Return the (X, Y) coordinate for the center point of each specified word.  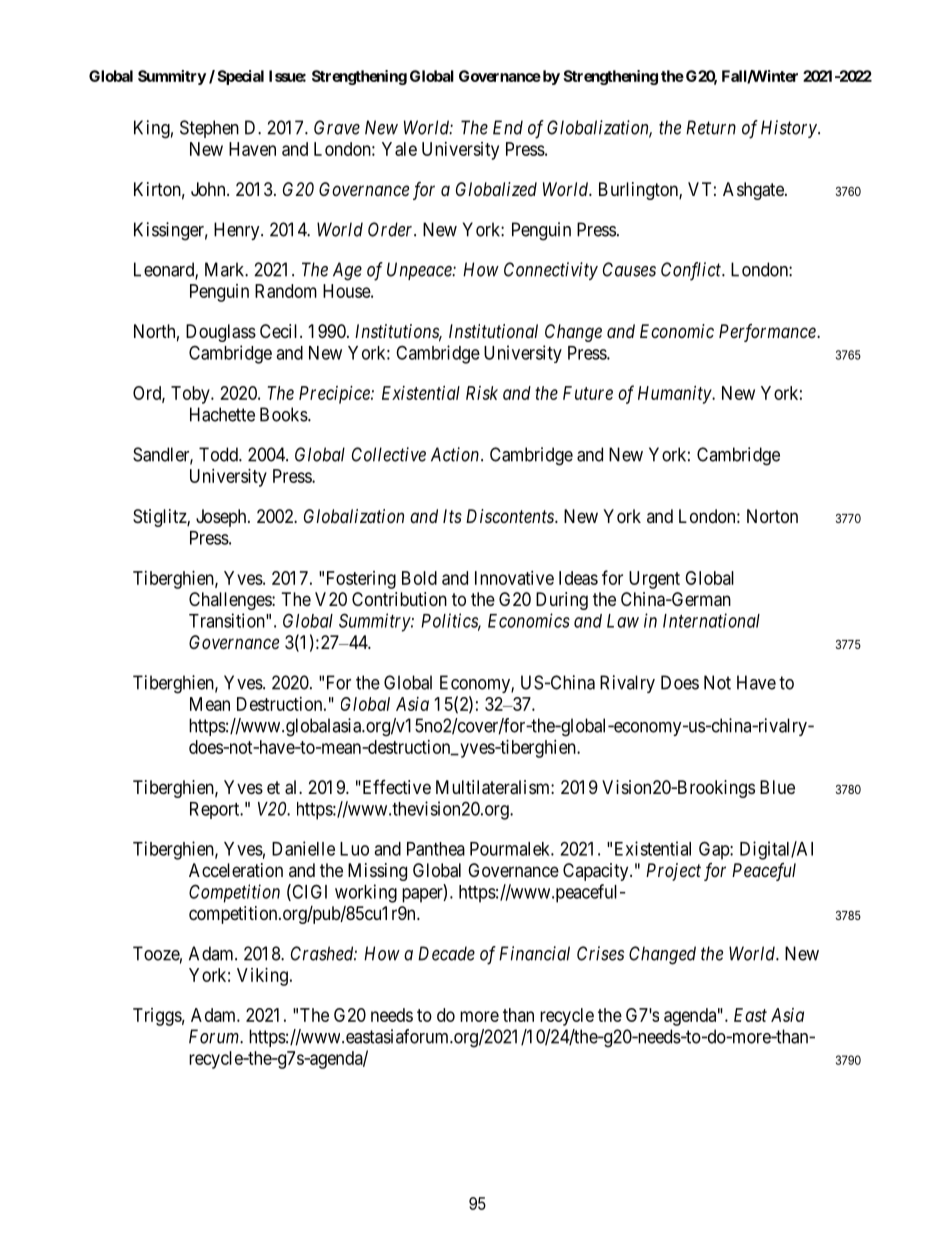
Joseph (222, 518)
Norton (772, 516)
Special (240, 77)
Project (673, 872)
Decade (446, 953)
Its (452, 516)
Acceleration (236, 870)
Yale (399, 149)
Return (711, 127)
